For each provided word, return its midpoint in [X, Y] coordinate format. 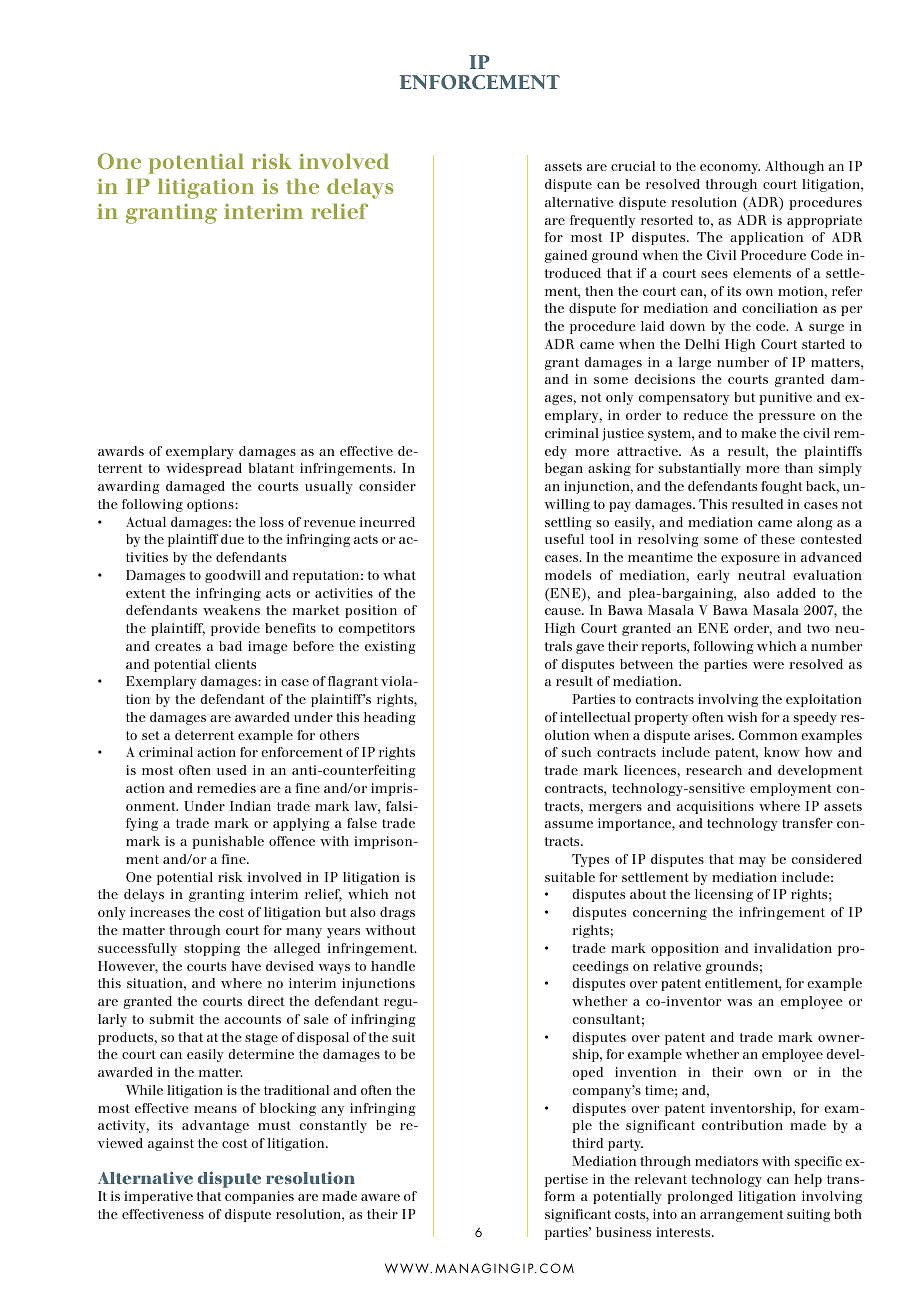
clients [235, 664]
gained [566, 256]
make [758, 433]
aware [380, 1197]
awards [121, 451]
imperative [158, 1197]
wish [742, 717]
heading [389, 718]
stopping [212, 949]
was [739, 1002]
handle [393, 966]
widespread [204, 469]
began [564, 469]
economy [730, 169]
